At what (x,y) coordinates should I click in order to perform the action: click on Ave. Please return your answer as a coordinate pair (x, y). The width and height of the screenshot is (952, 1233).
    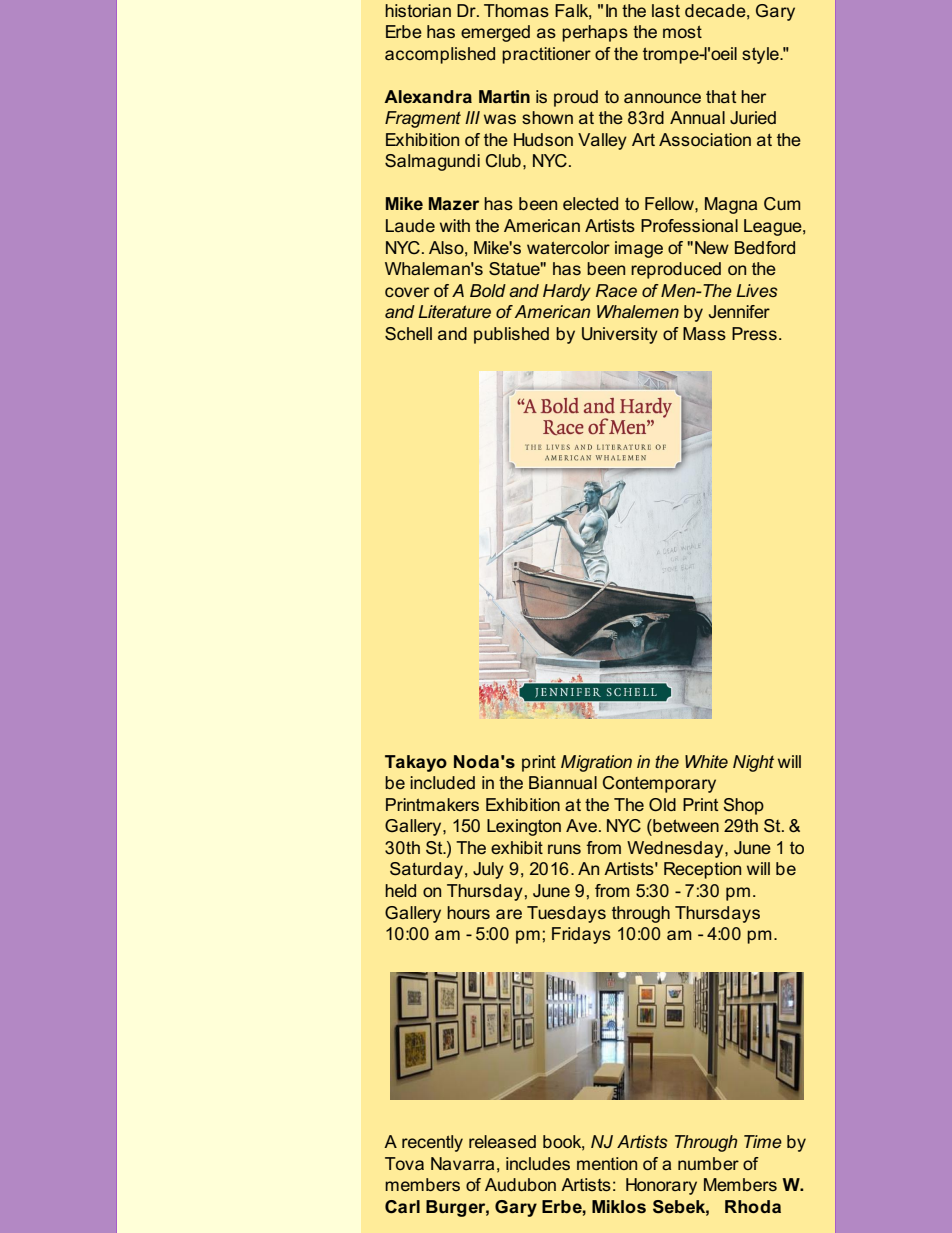
    Looking at the image, I should click on (583, 825).
